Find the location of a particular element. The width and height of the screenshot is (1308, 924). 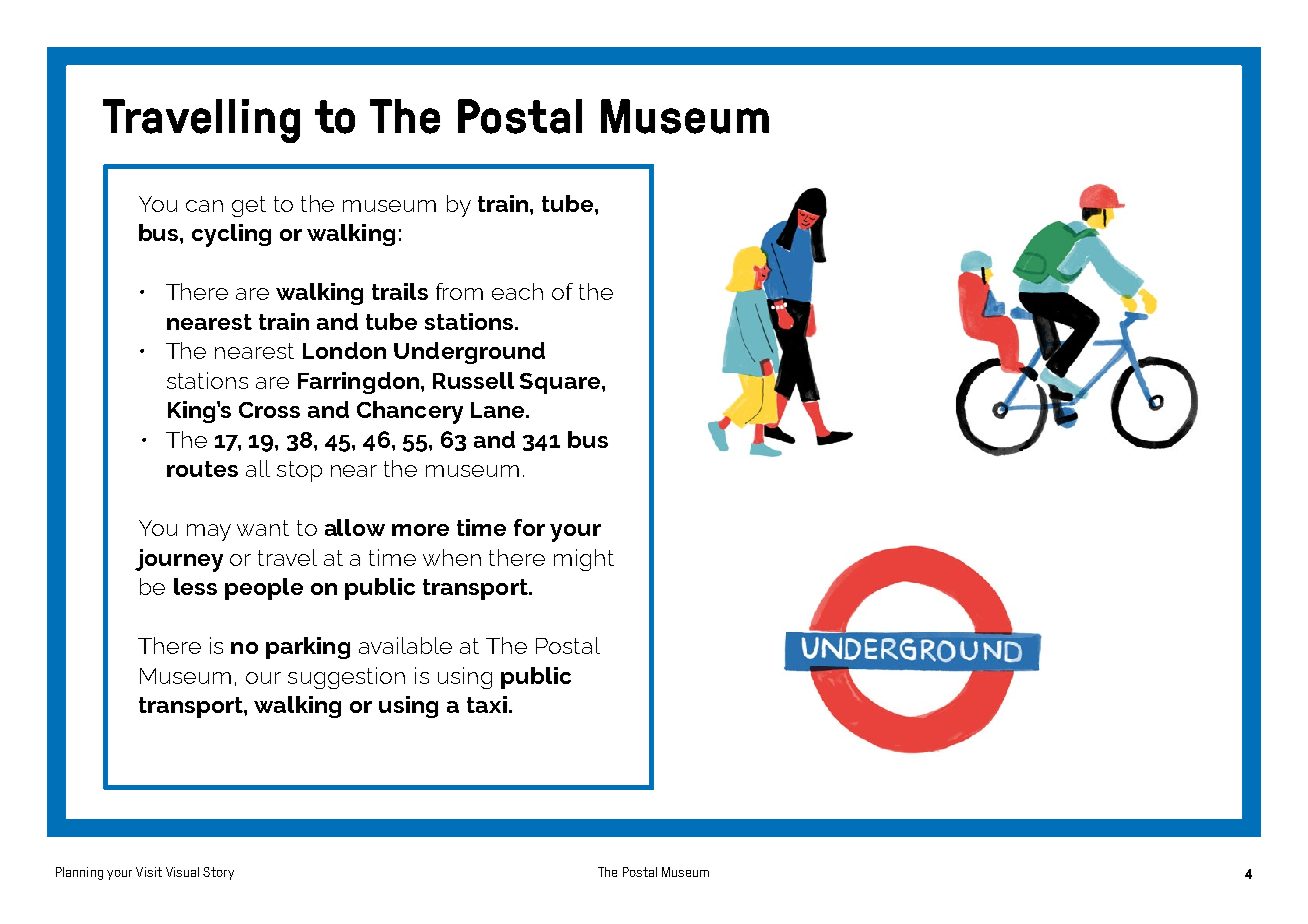

Visit is located at coordinates (149, 872).
